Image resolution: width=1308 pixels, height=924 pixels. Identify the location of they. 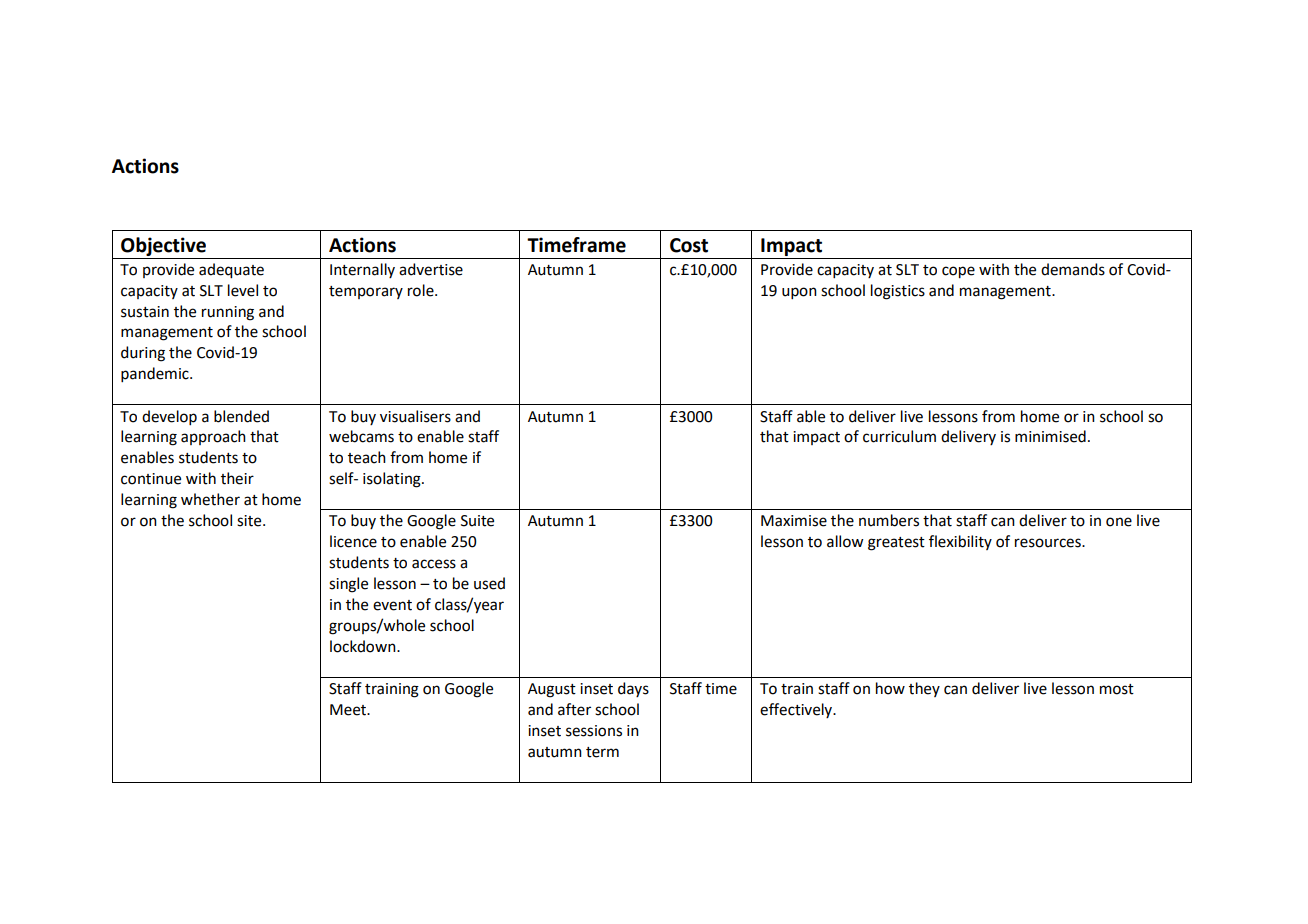
(924, 689).
